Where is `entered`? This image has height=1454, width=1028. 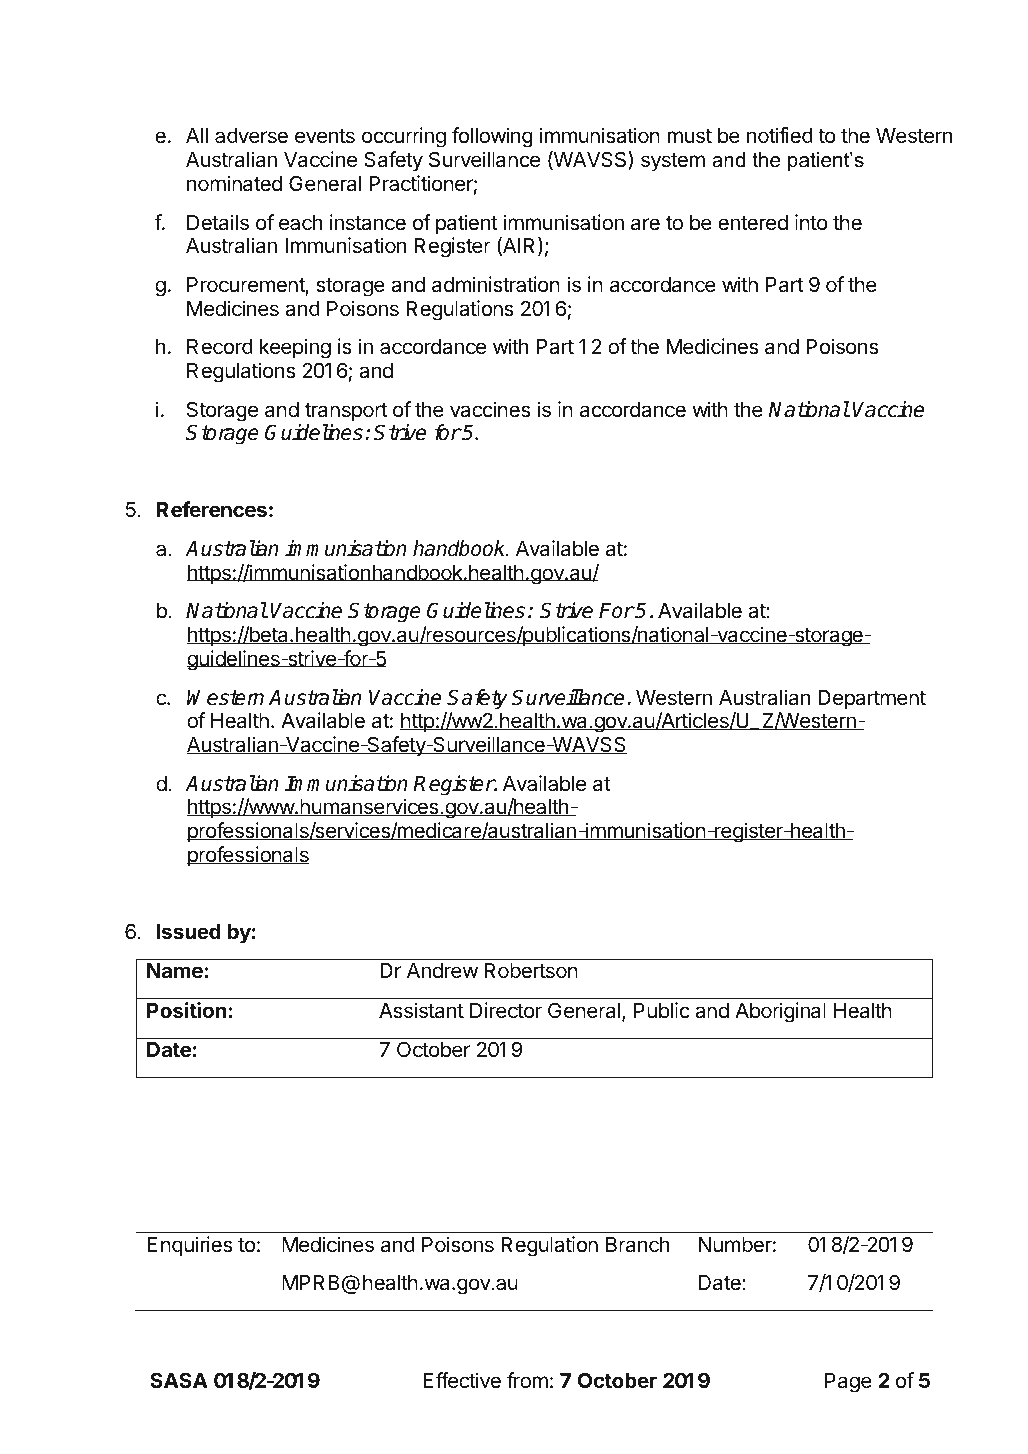 entered is located at coordinates (753, 223).
